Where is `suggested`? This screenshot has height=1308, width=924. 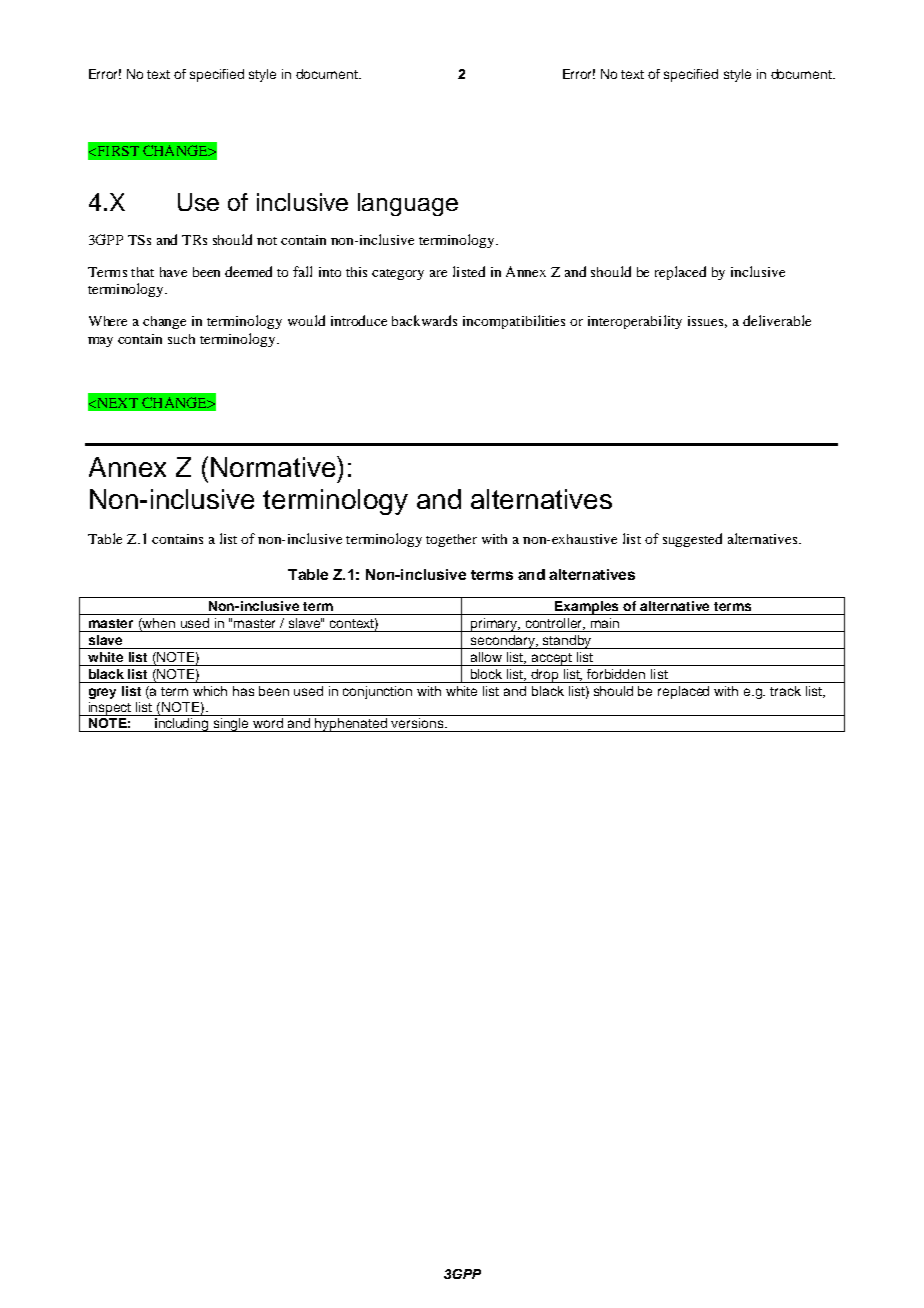
suggested is located at coordinates (692, 540).
